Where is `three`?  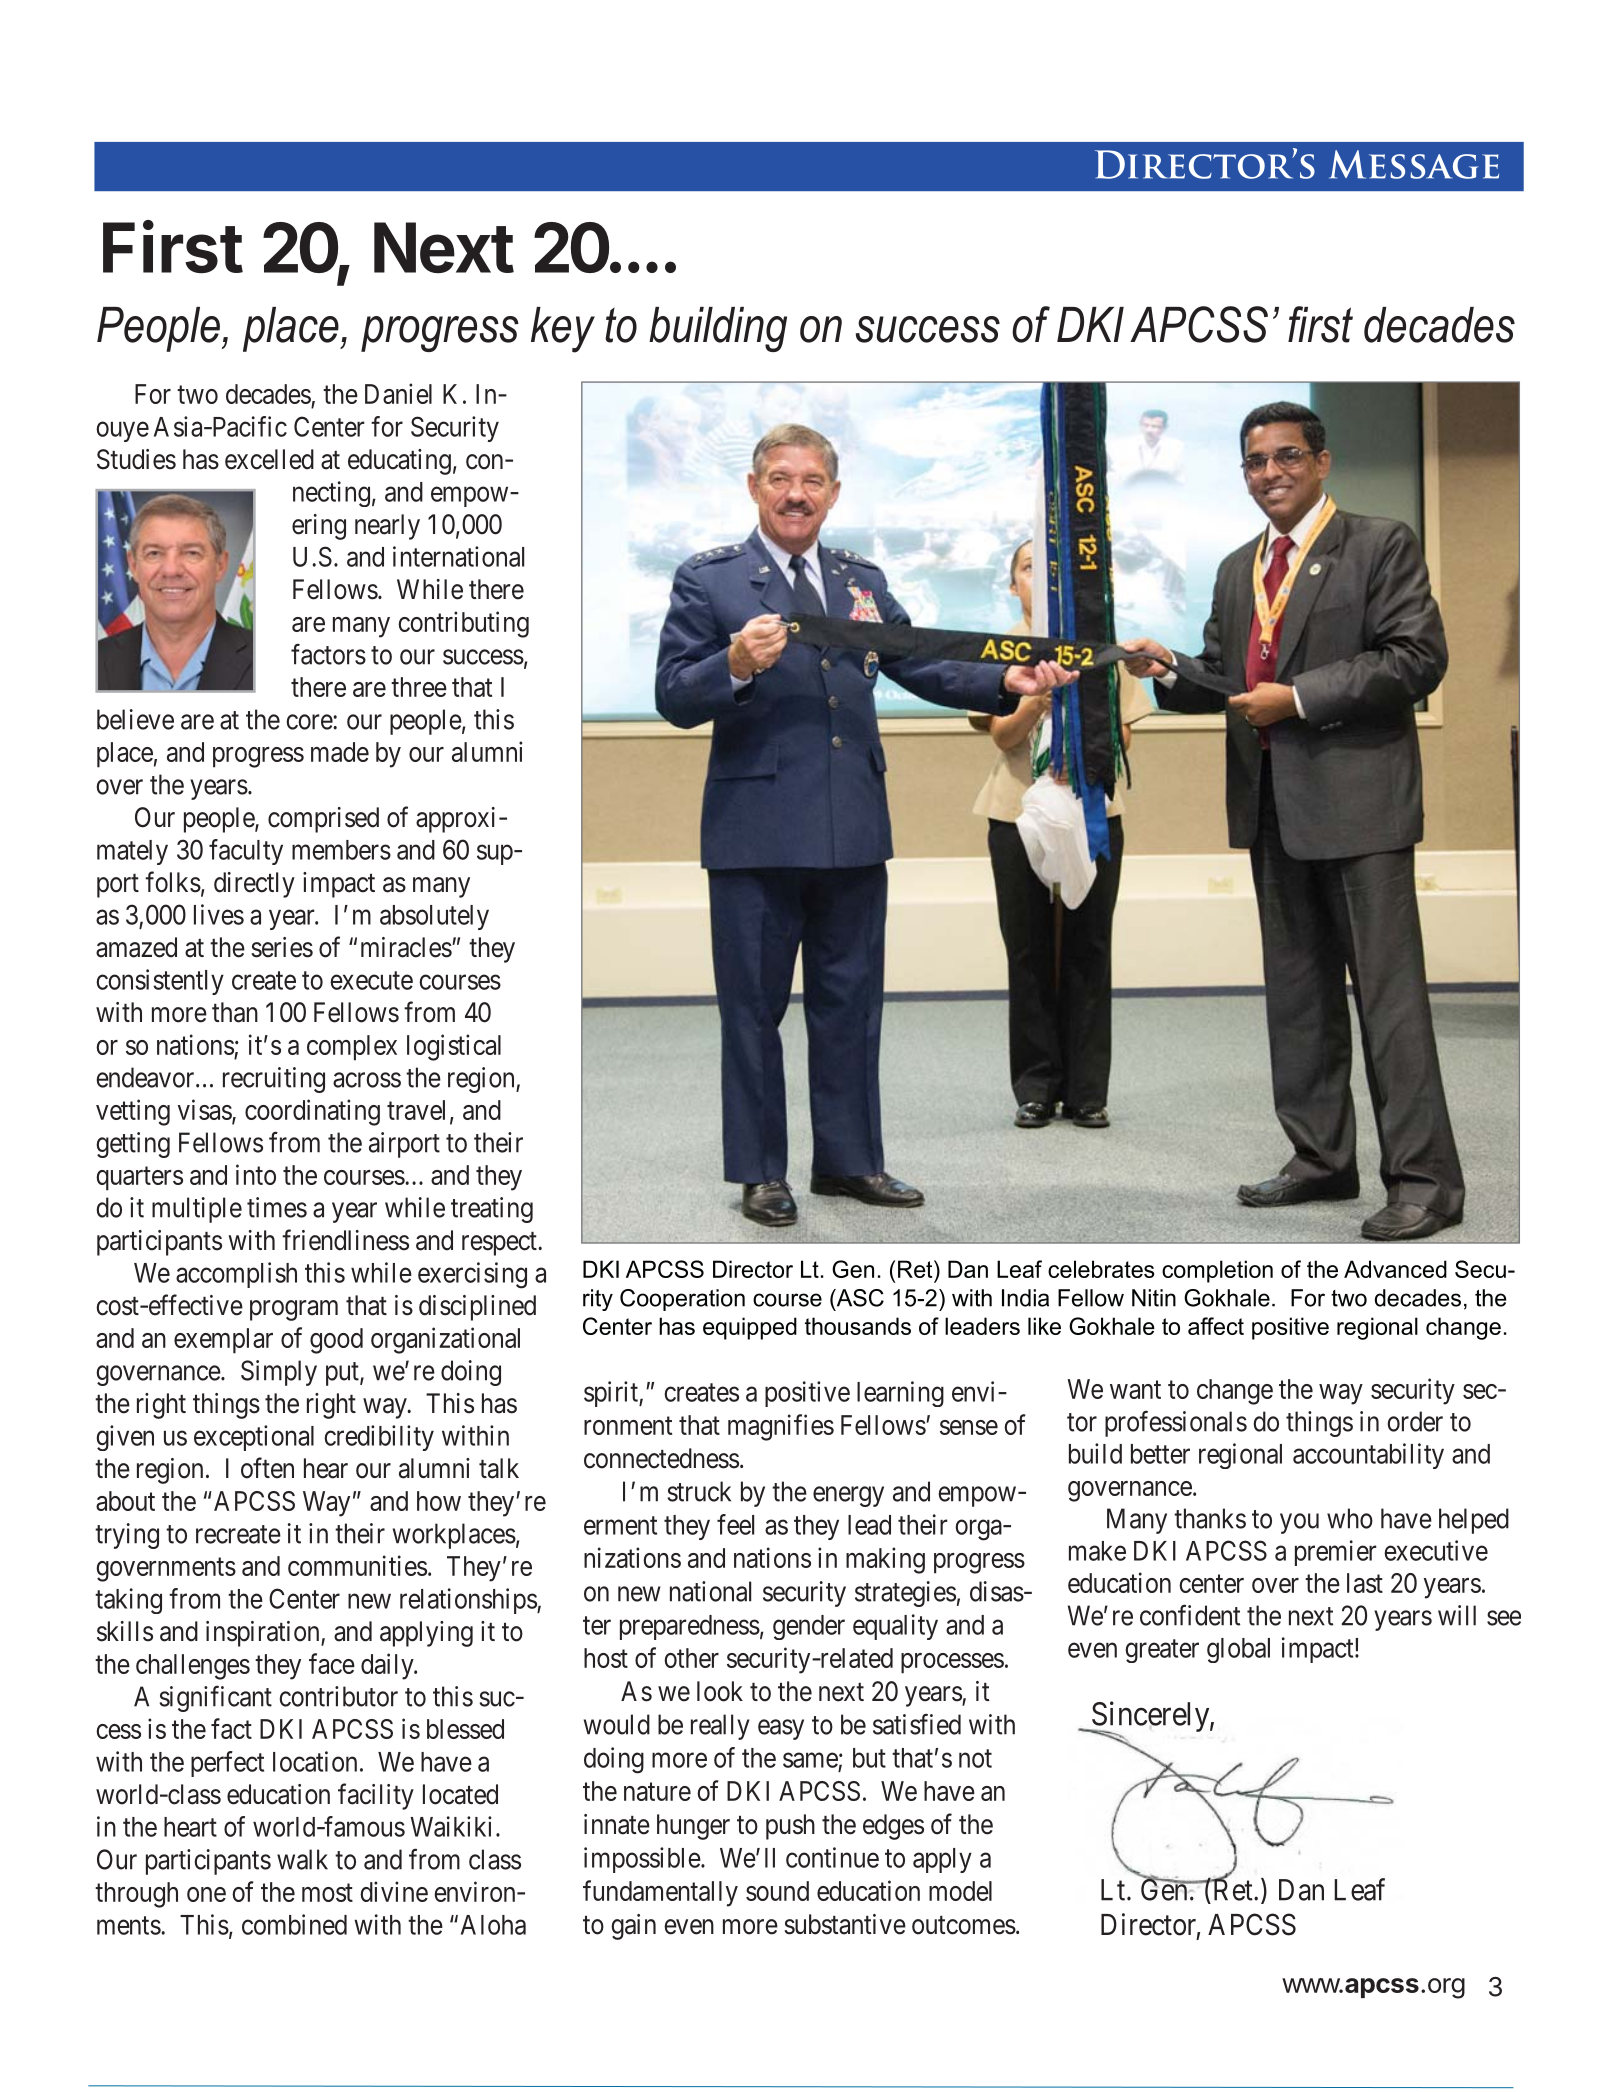 three is located at coordinates (419, 687).
